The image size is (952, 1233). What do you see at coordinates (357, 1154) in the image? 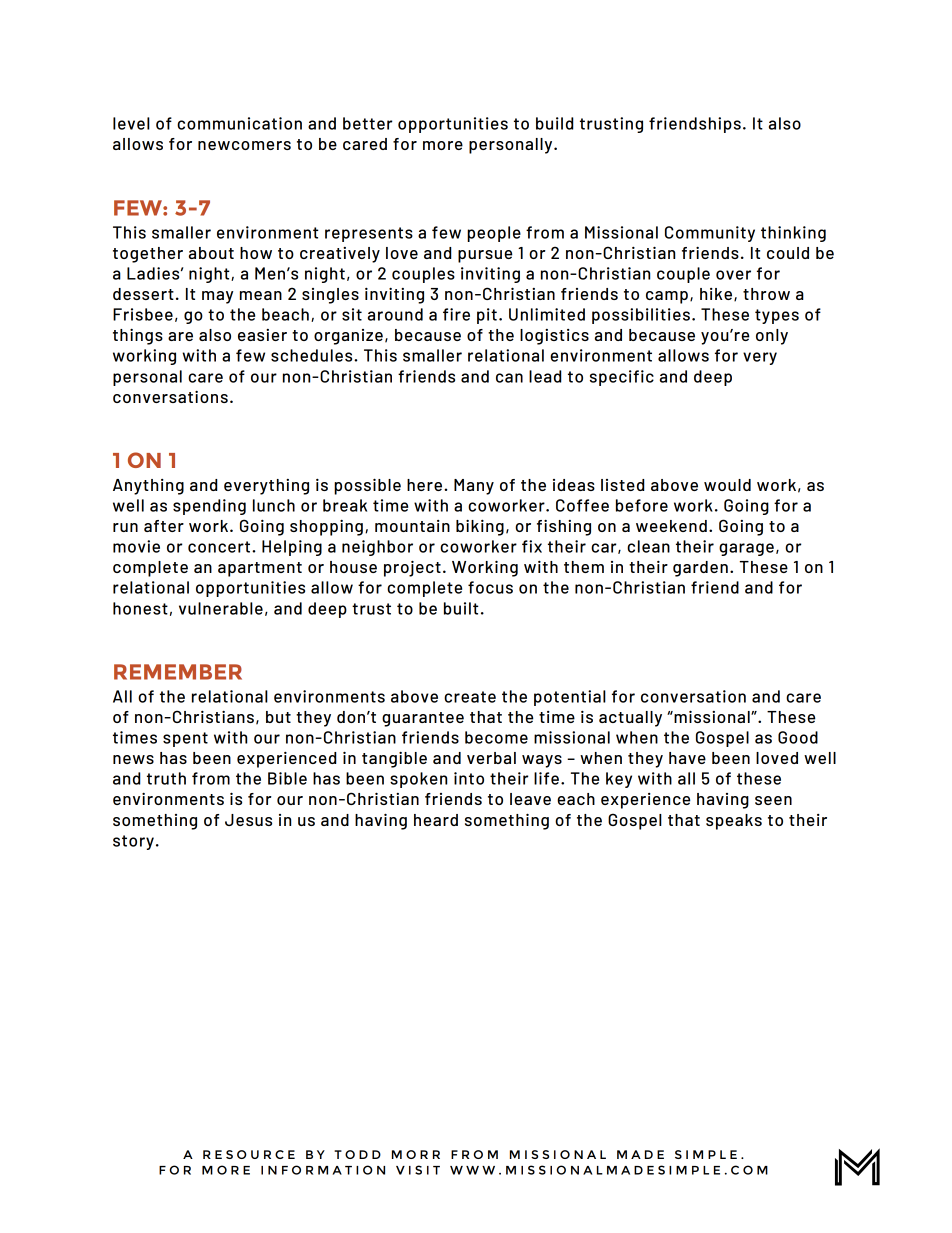
I see `TODD` at bounding box center [357, 1154].
